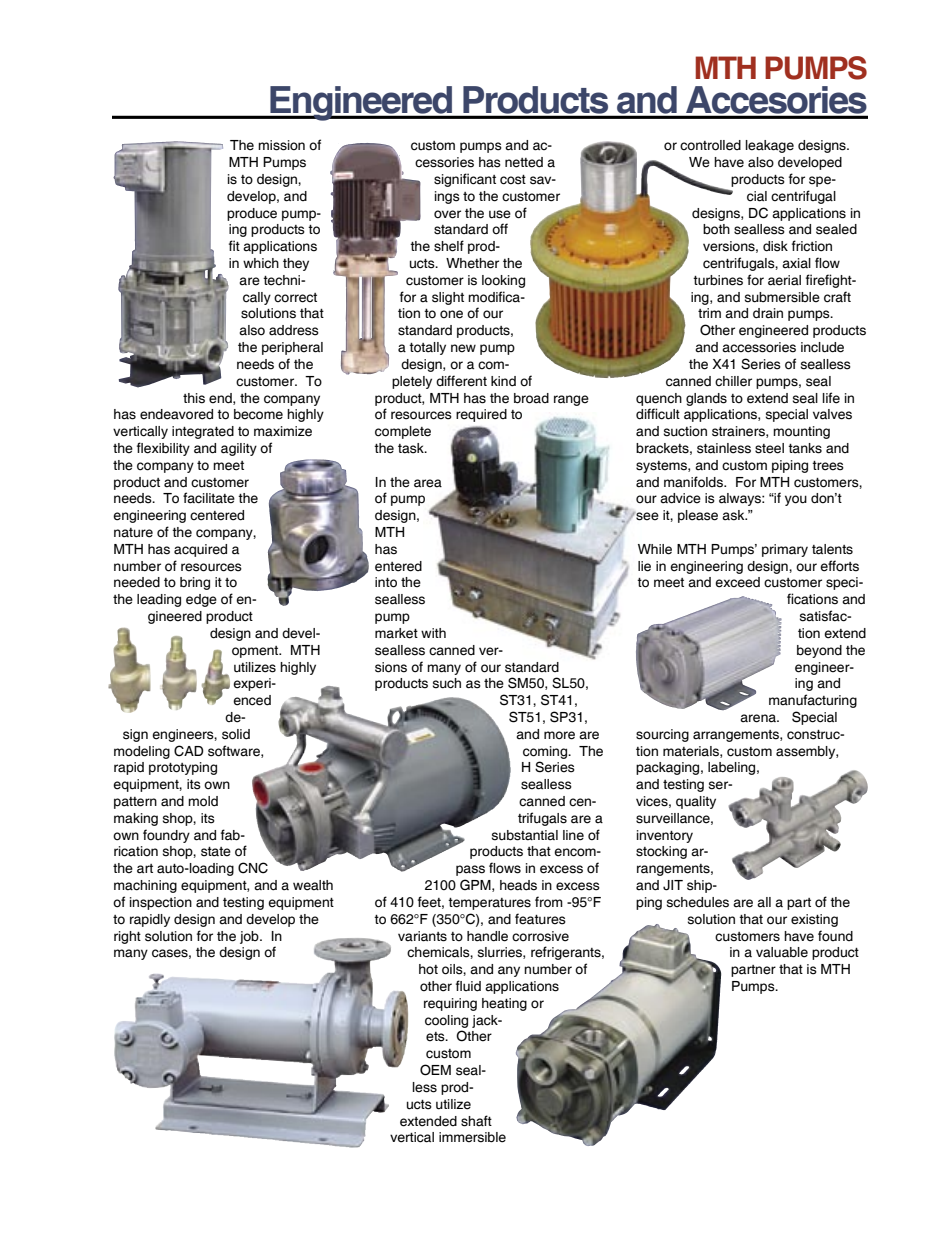  I want to click on cost, so click(513, 180).
